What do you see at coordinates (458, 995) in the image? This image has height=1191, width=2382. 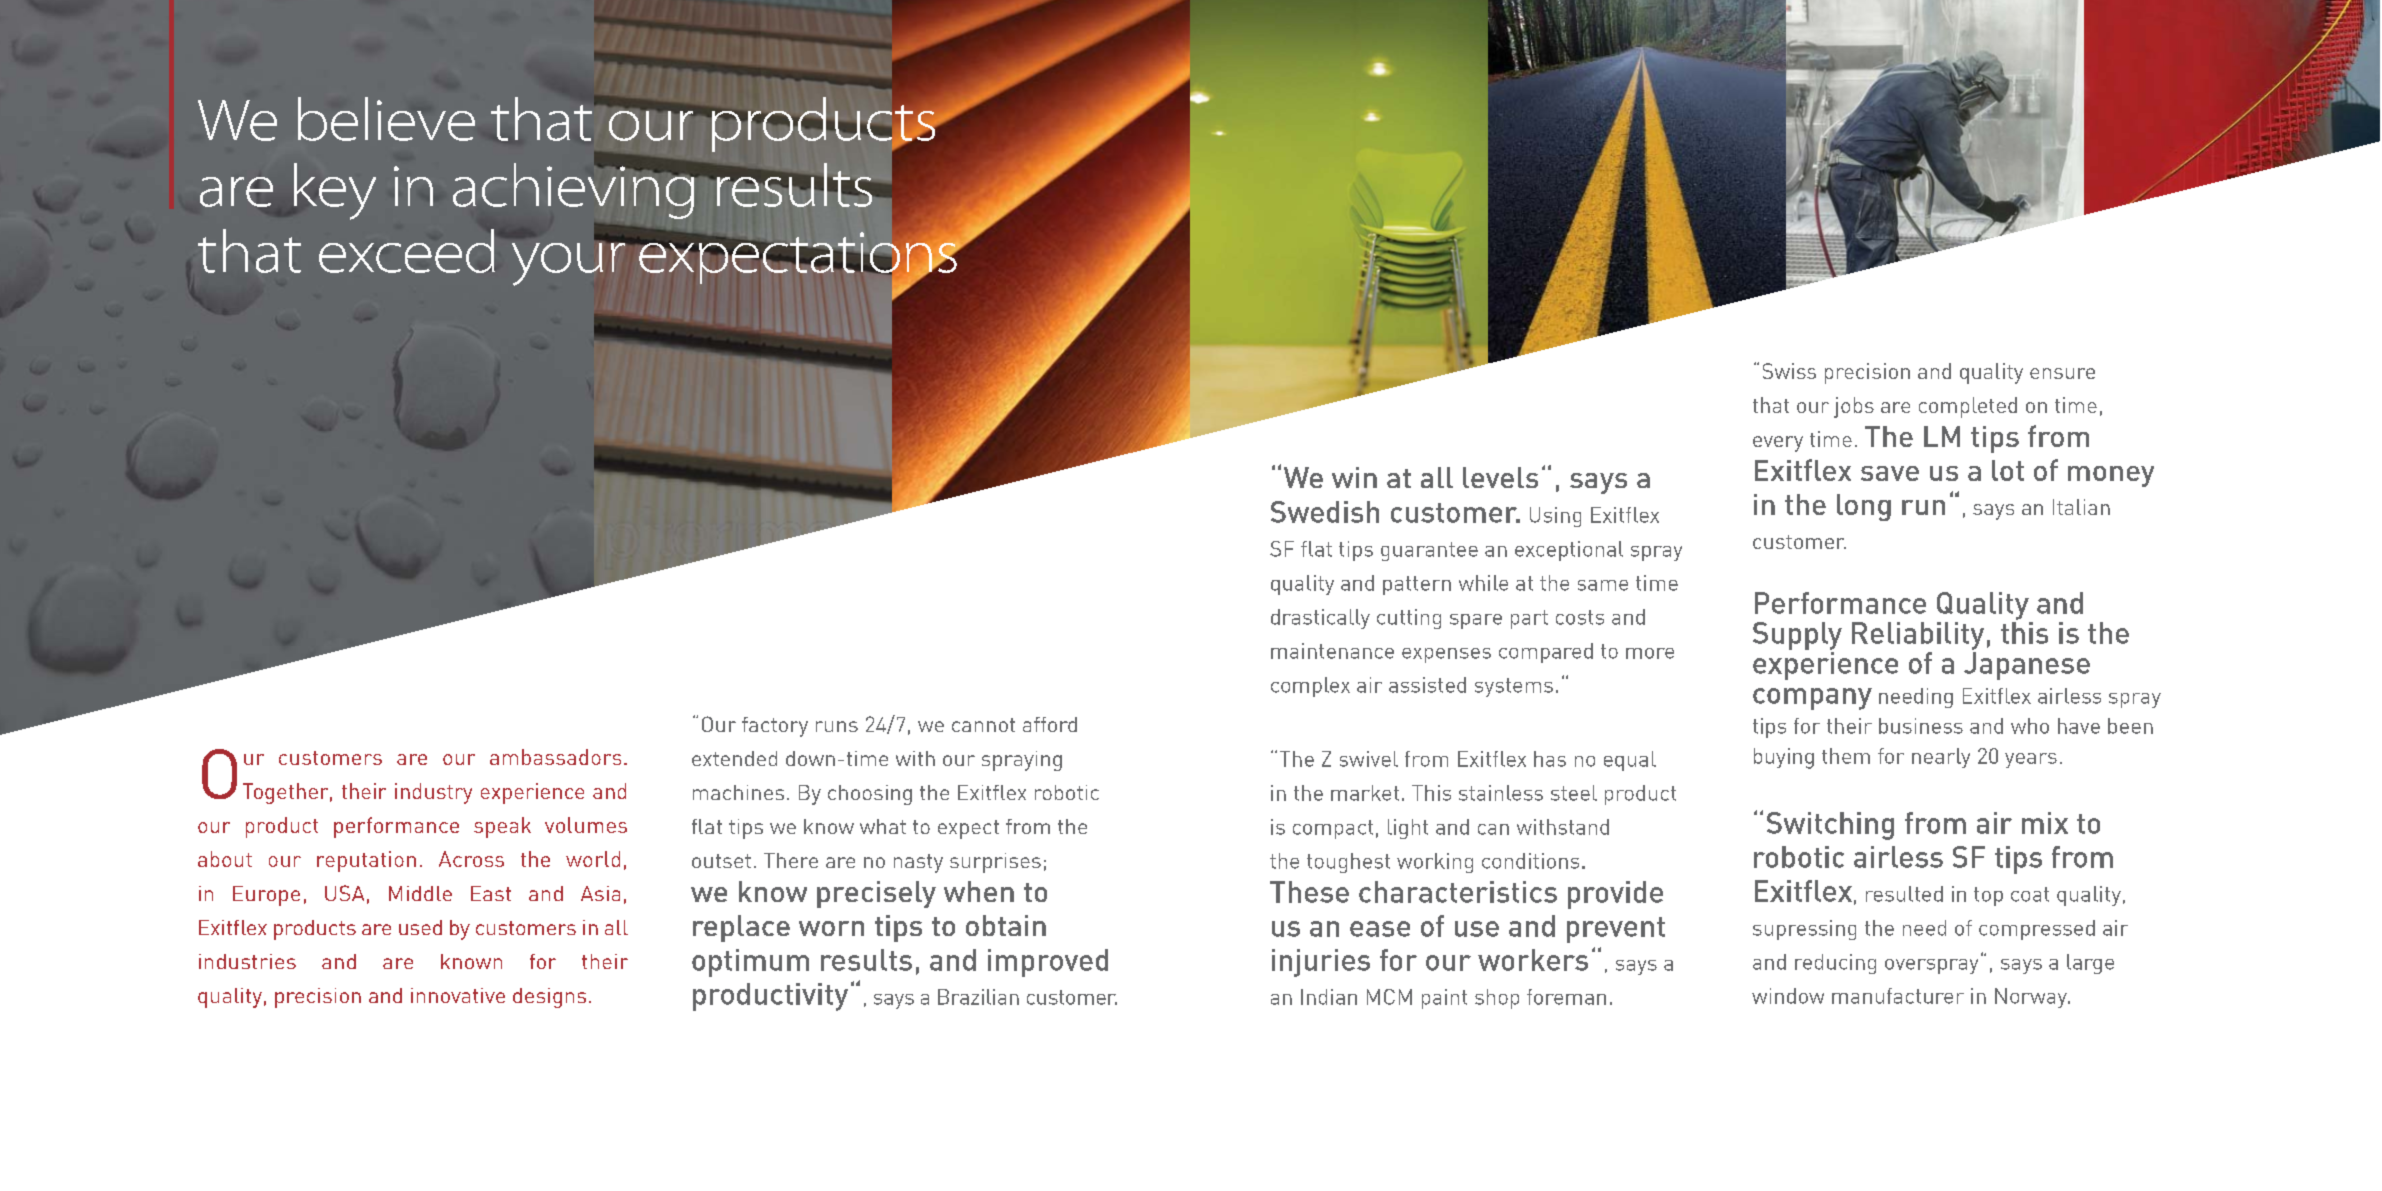 I see `innovative` at bounding box center [458, 995].
